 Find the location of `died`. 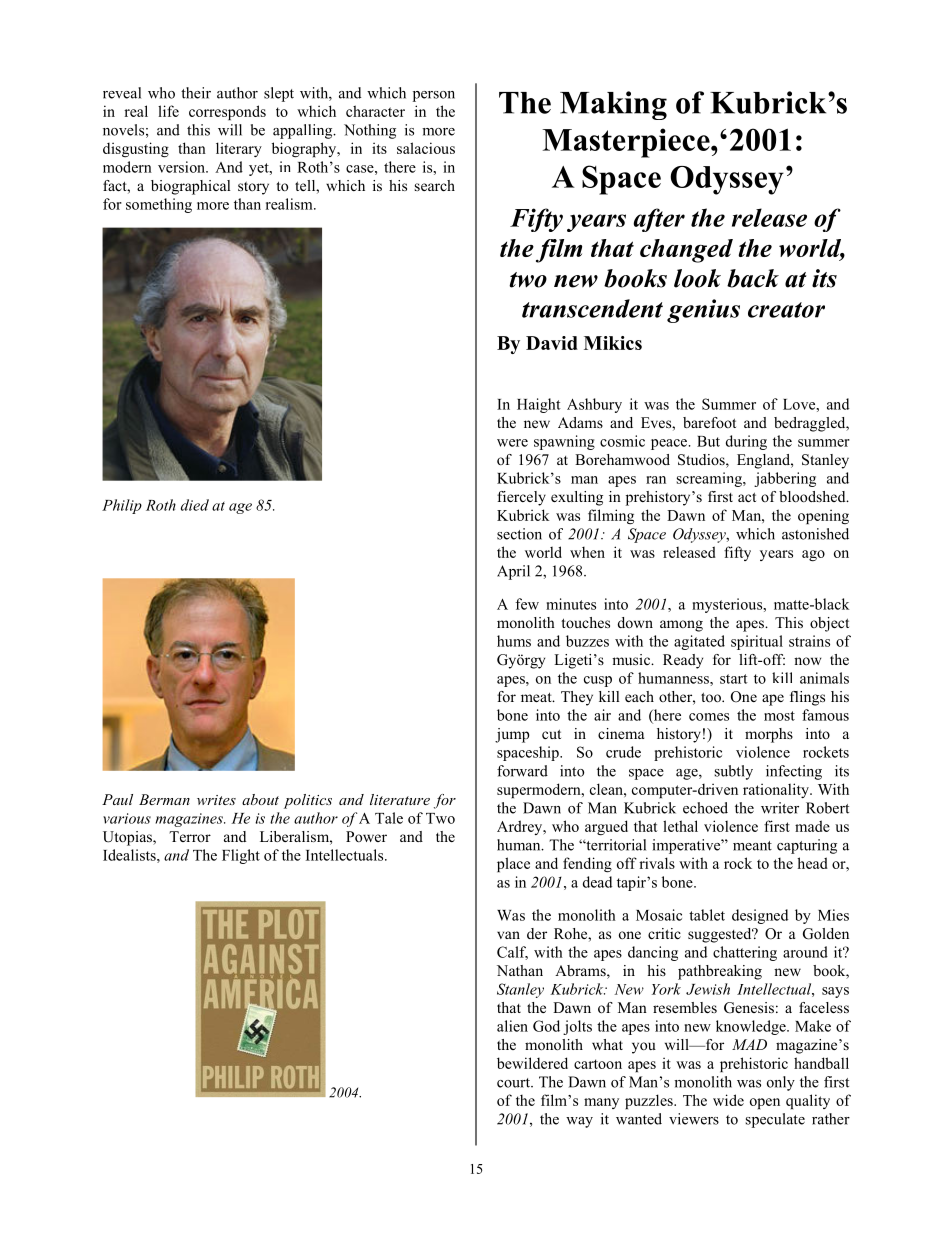

died is located at coordinates (195, 505).
